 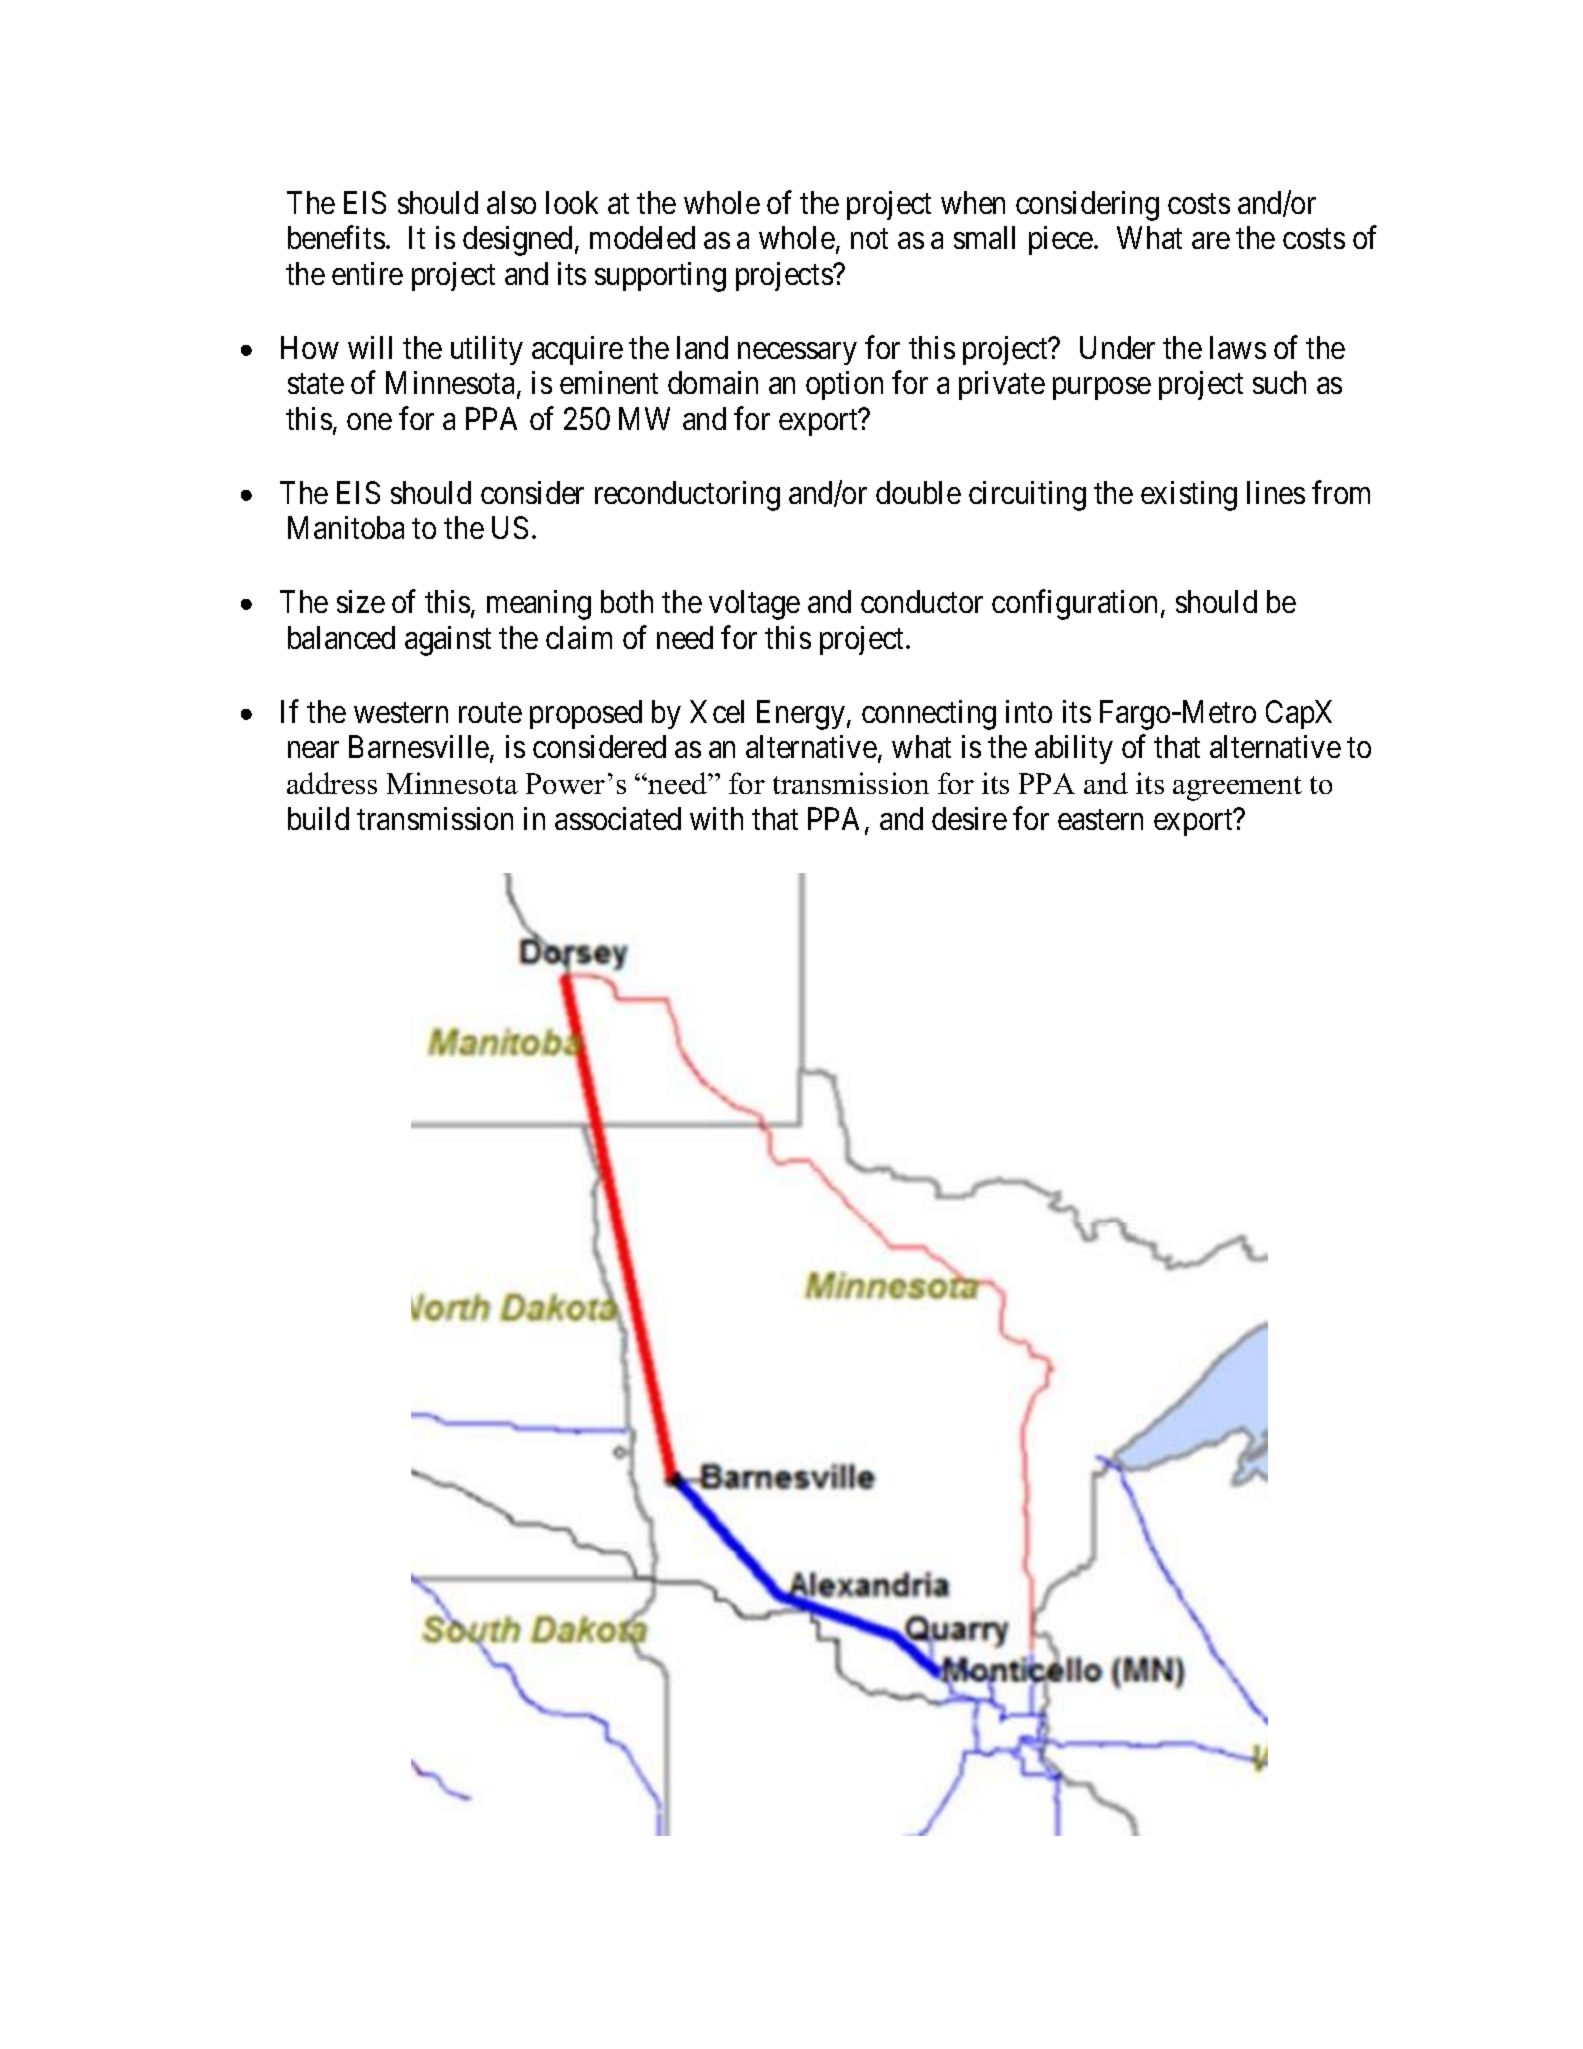 What do you see at coordinates (448, 641) in the image?
I see `against` at bounding box center [448, 641].
